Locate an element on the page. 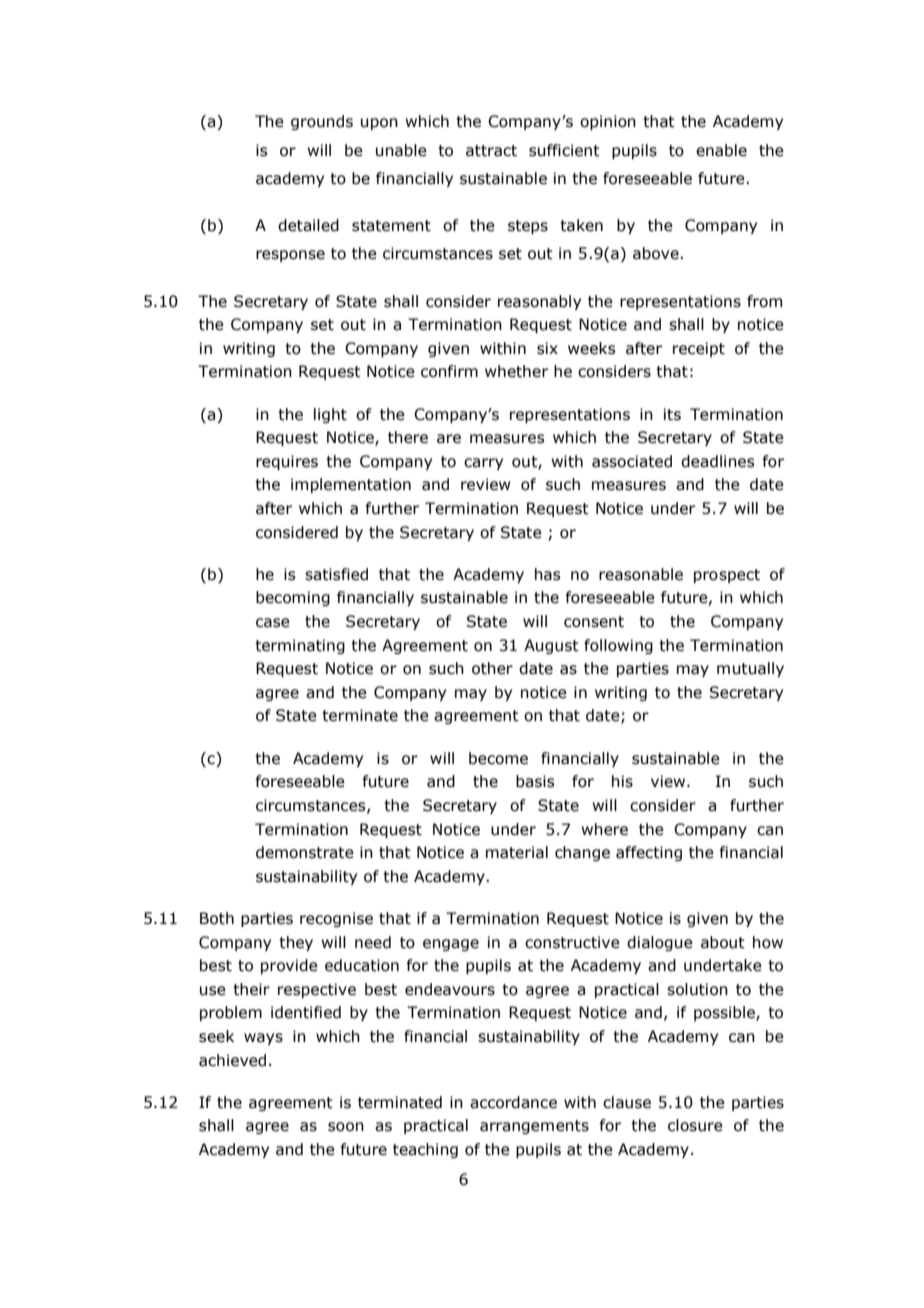  grounds is located at coordinates (322, 122).
